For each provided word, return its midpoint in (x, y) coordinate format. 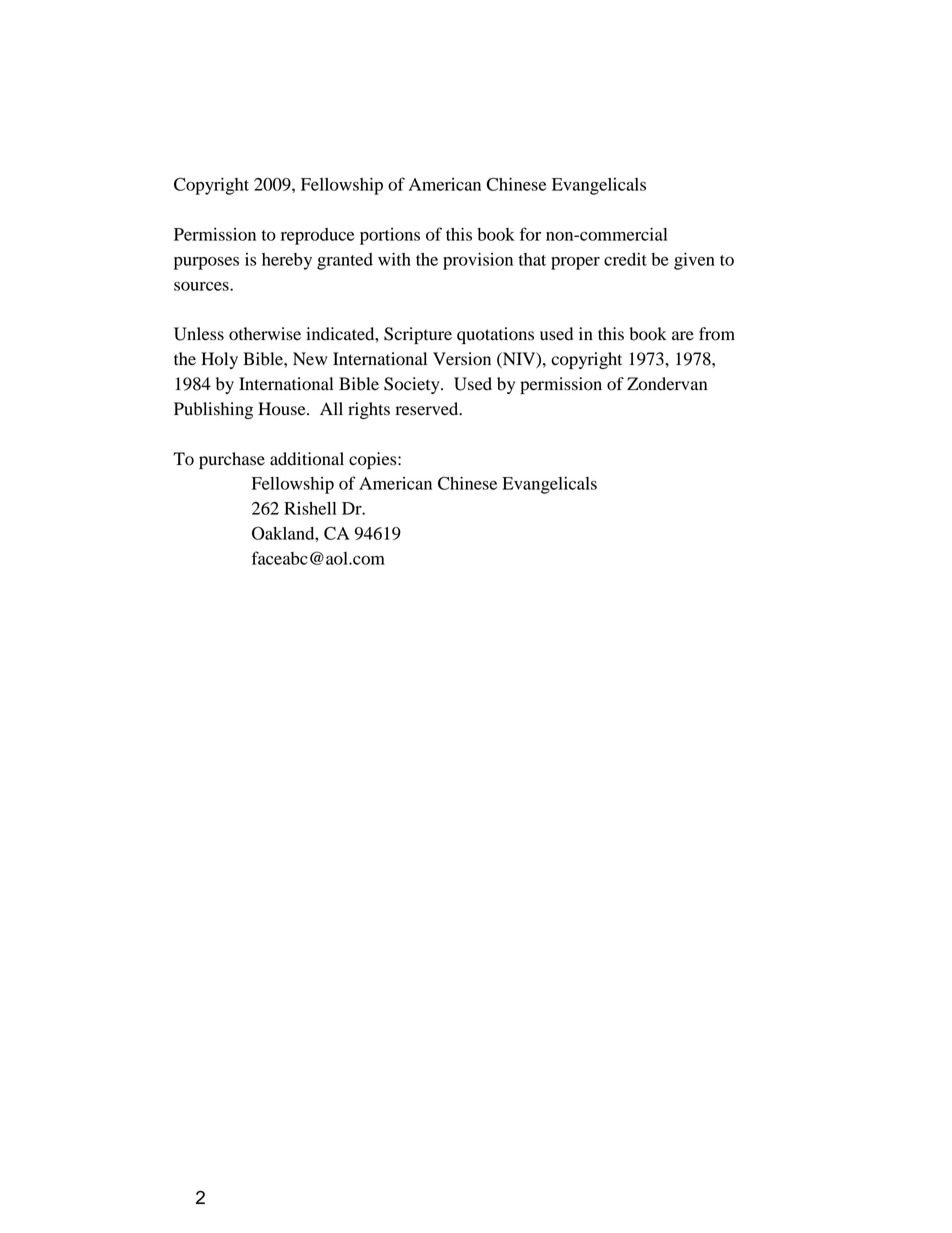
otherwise (265, 334)
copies (374, 460)
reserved (428, 409)
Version (462, 359)
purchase (232, 460)
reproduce (317, 236)
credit (625, 259)
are (683, 336)
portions (390, 236)
